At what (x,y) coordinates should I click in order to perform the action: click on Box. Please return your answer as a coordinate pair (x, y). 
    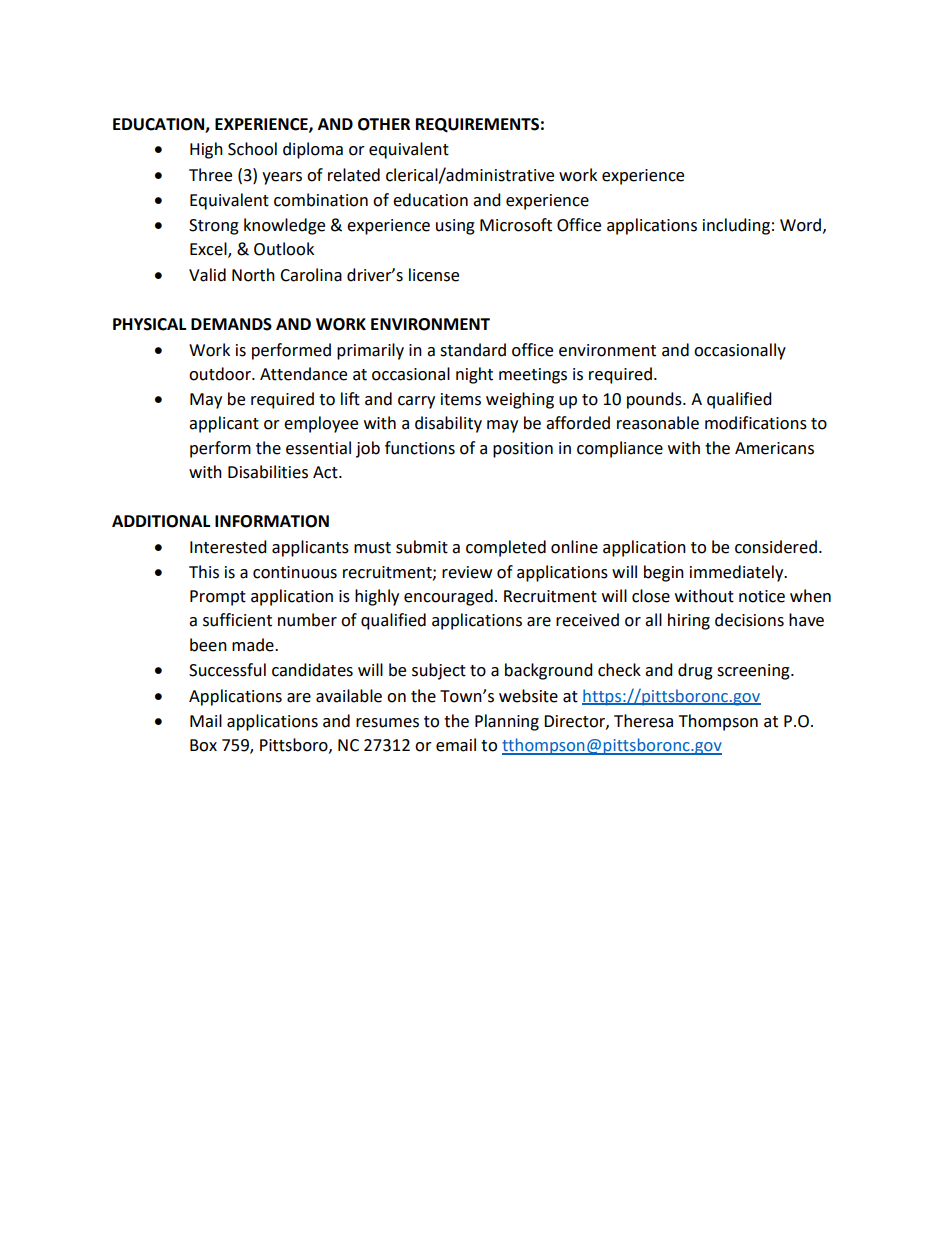
    Looking at the image, I should click on (203, 745).
